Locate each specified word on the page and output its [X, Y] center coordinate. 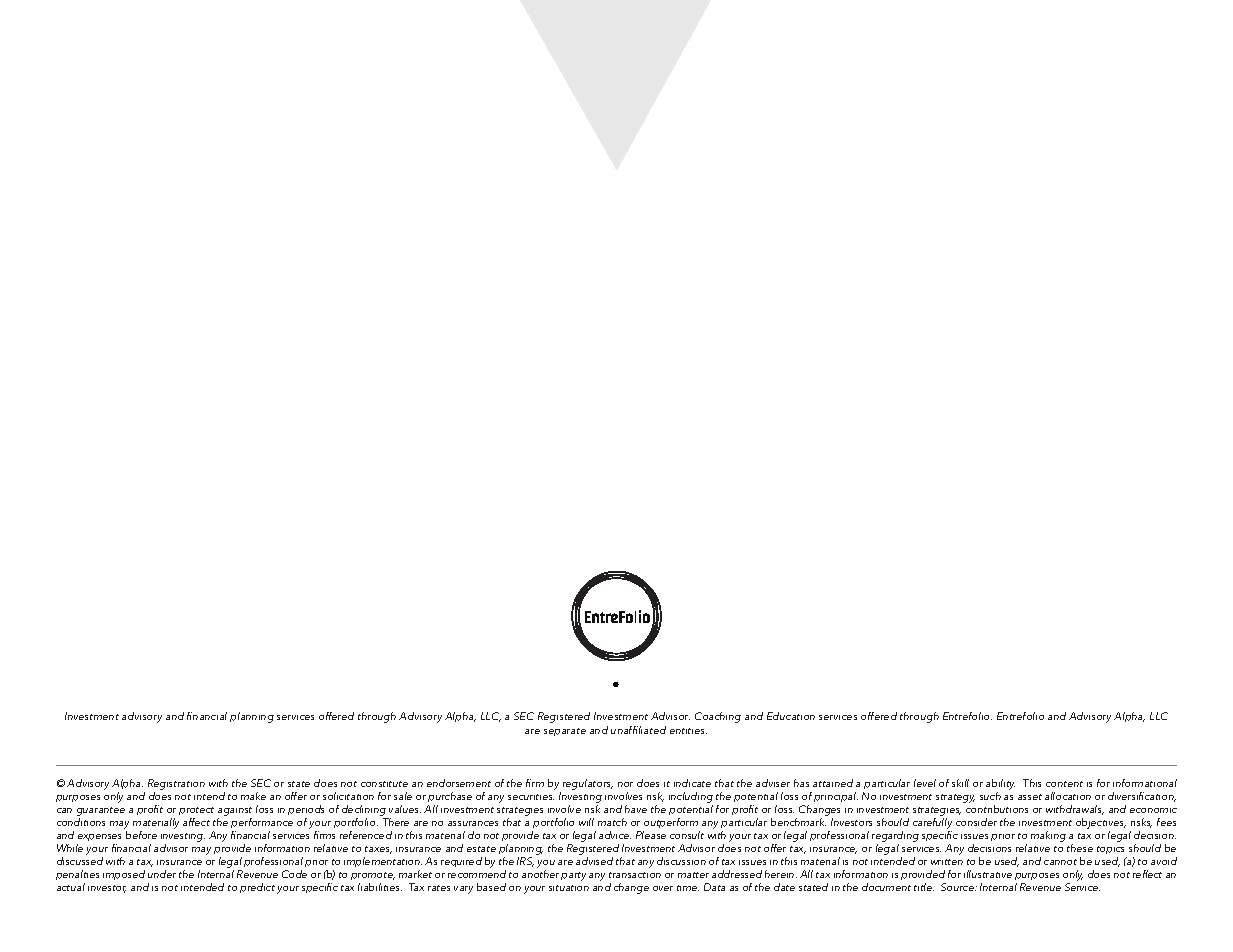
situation [569, 888]
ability [1000, 784]
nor [625, 784]
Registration [176, 784]
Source [959, 887]
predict [257, 888]
